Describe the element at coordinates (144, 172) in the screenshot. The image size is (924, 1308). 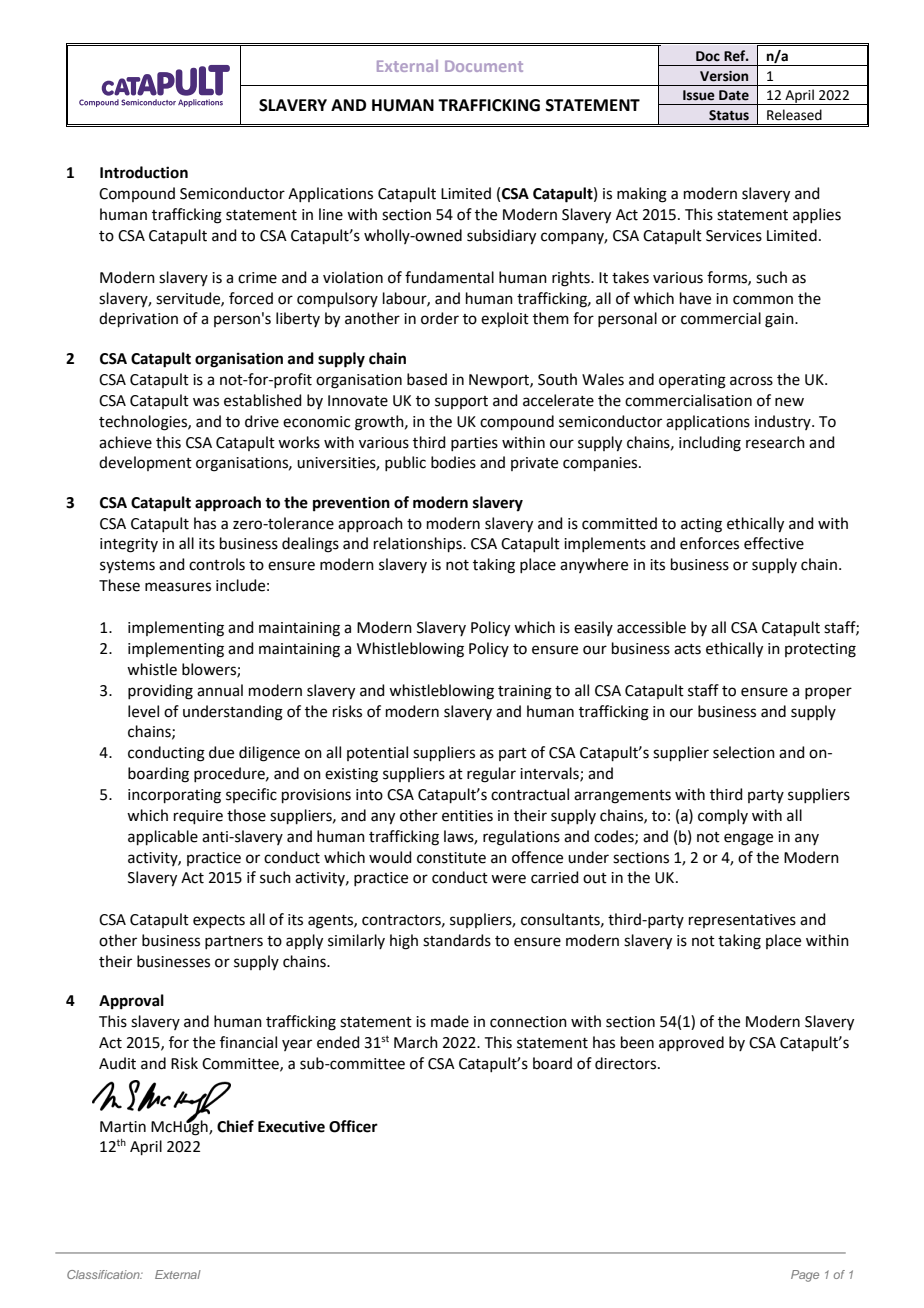
I see `Introduction` at that location.
